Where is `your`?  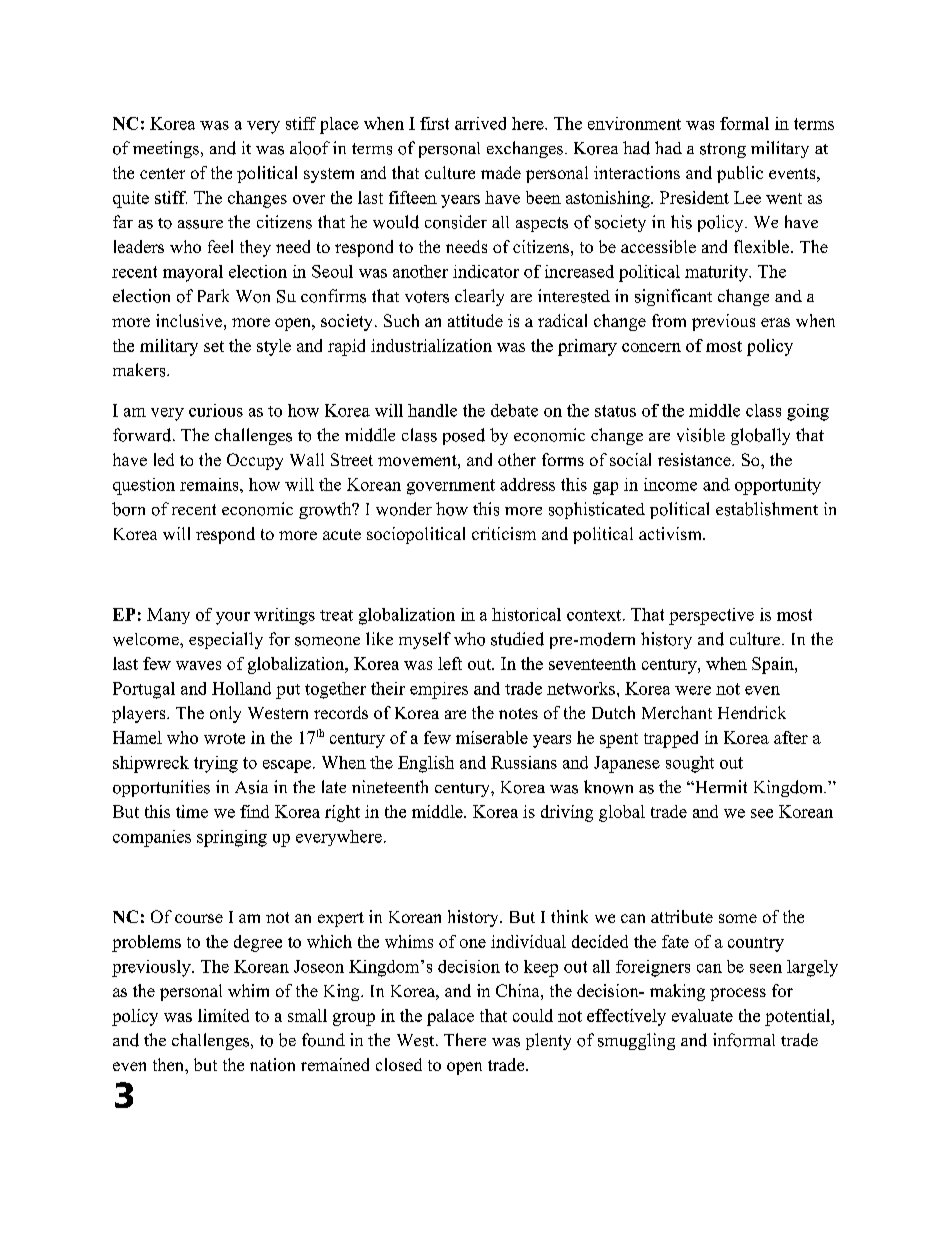
your is located at coordinates (233, 618).
